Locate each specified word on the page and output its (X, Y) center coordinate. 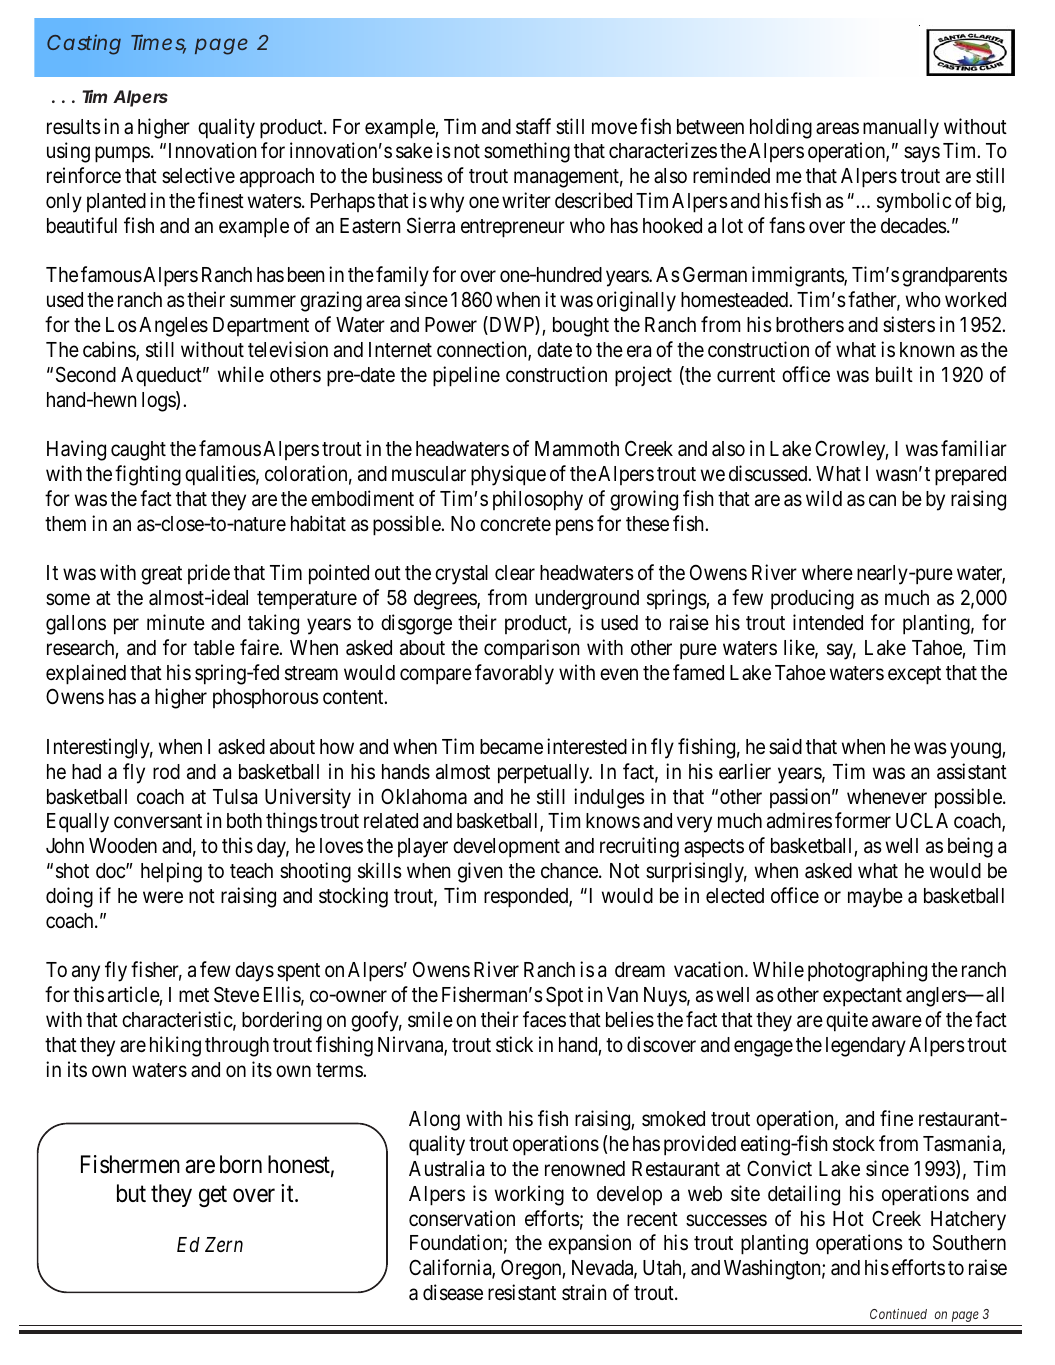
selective (198, 175)
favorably (514, 674)
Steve (236, 995)
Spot (564, 996)
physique (508, 475)
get (213, 1196)
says (922, 155)
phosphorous (266, 698)
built (894, 374)
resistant (522, 1292)
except (914, 675)
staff (533, 126)
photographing (867, 971)
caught (138, 451)
